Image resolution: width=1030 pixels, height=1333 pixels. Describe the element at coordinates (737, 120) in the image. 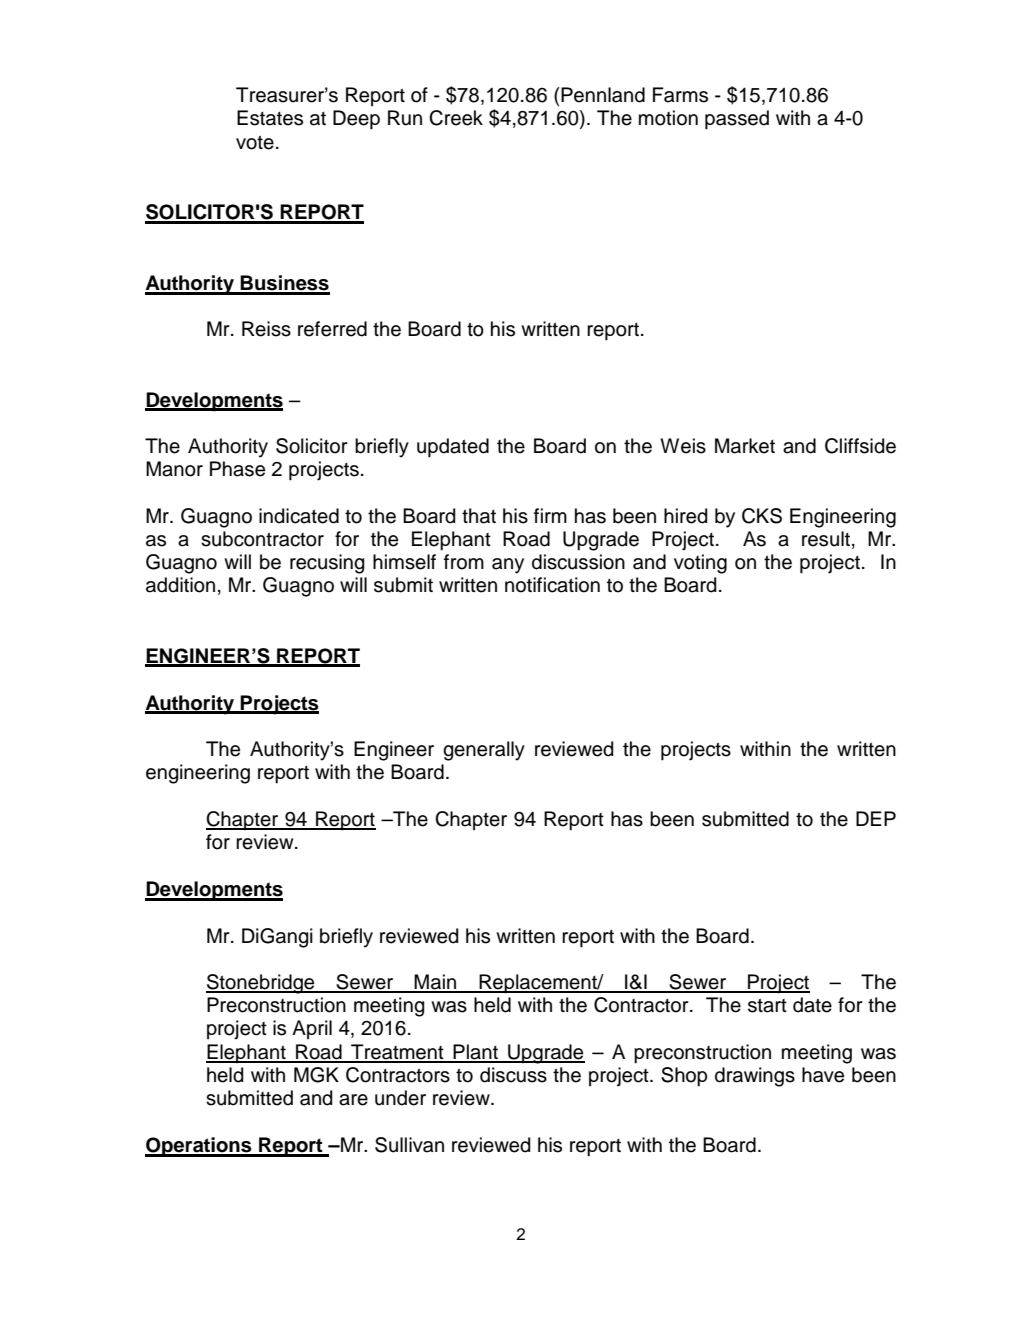

I see `passed` at that location.
